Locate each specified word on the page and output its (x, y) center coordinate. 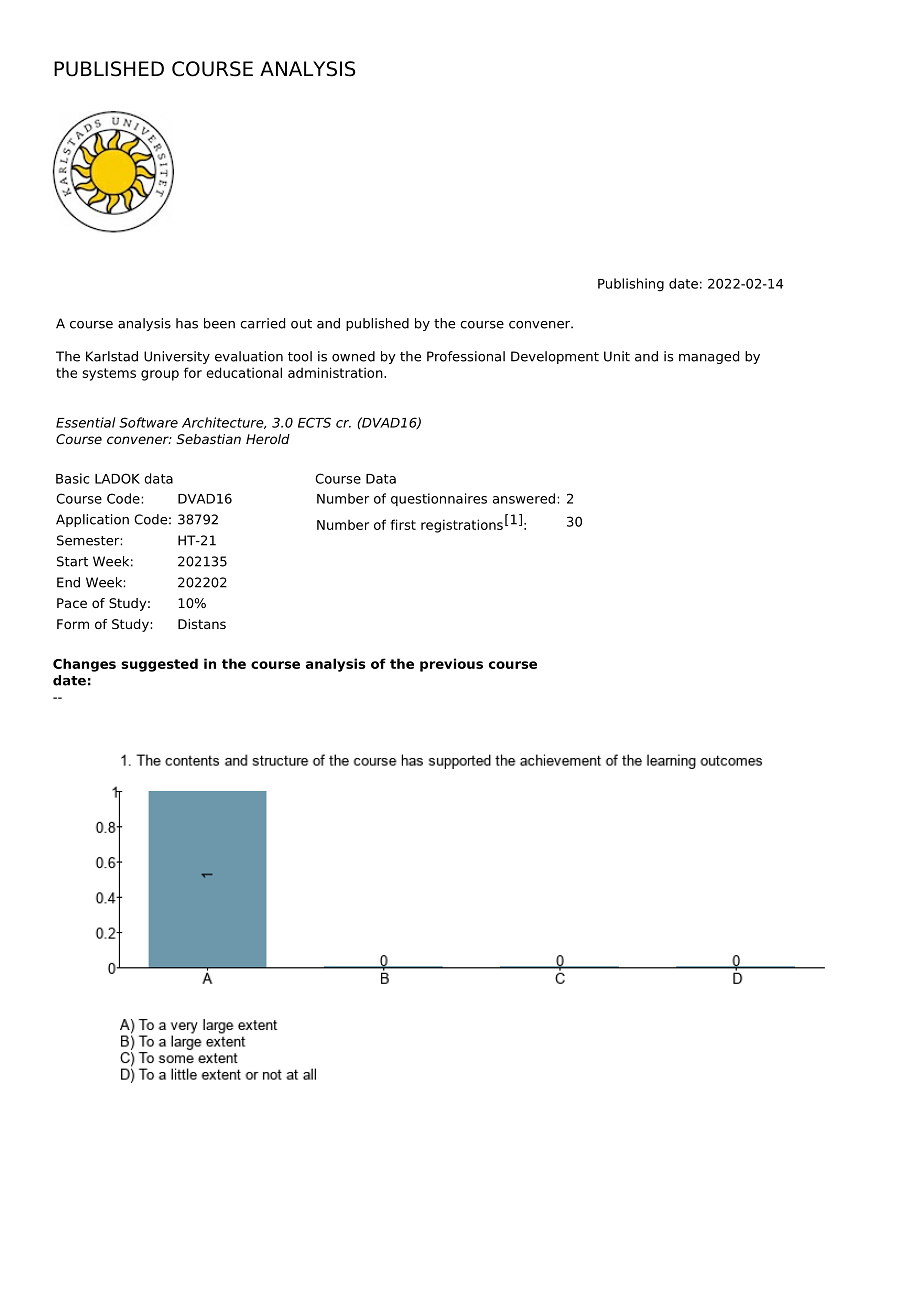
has (187, 323)
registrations (462, 526)
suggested (159, 665)
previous (451, 665)
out (301, 324)
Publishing (631, 285)
